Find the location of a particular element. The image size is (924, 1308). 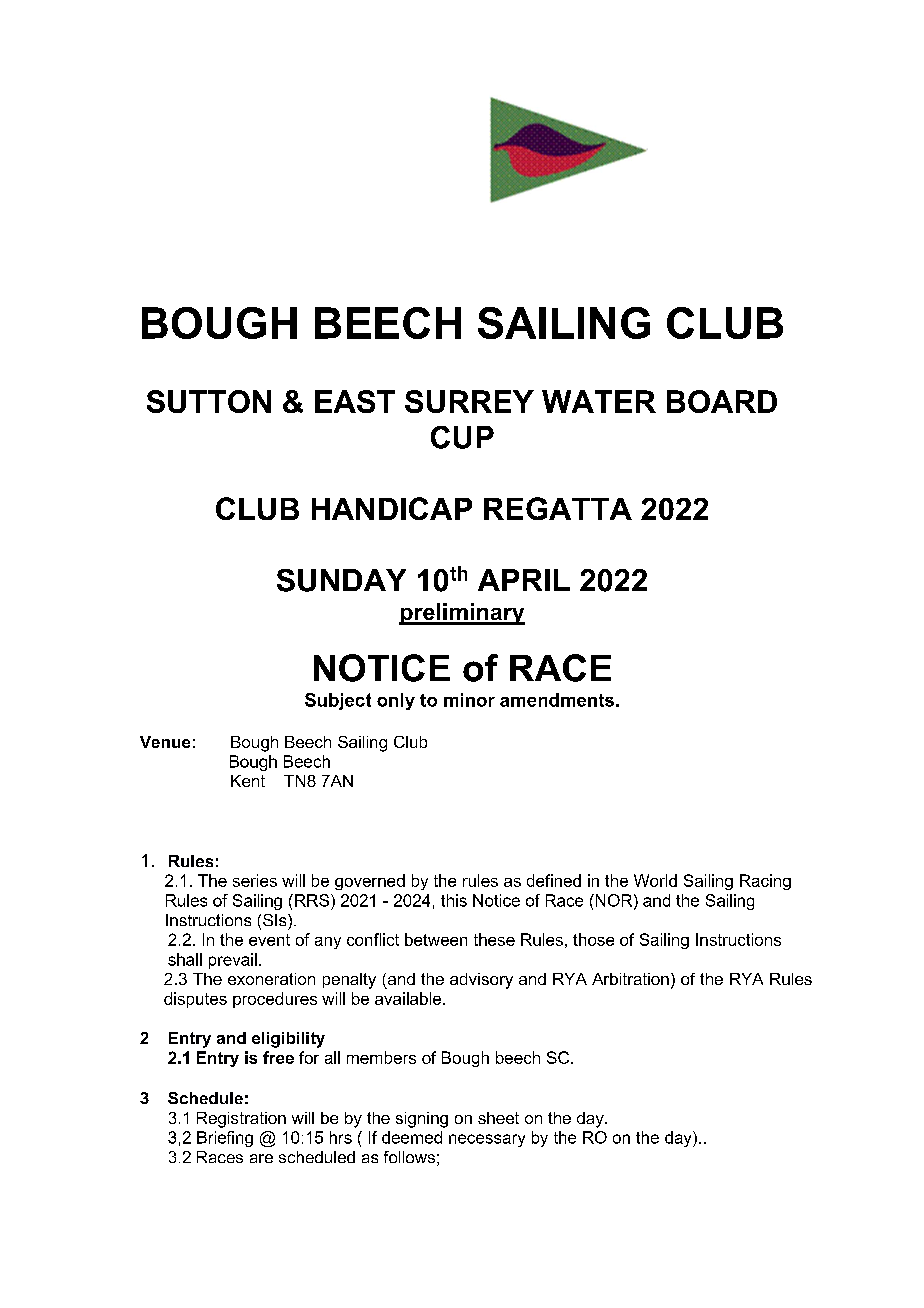

World is located at coordinates (655, 880).
